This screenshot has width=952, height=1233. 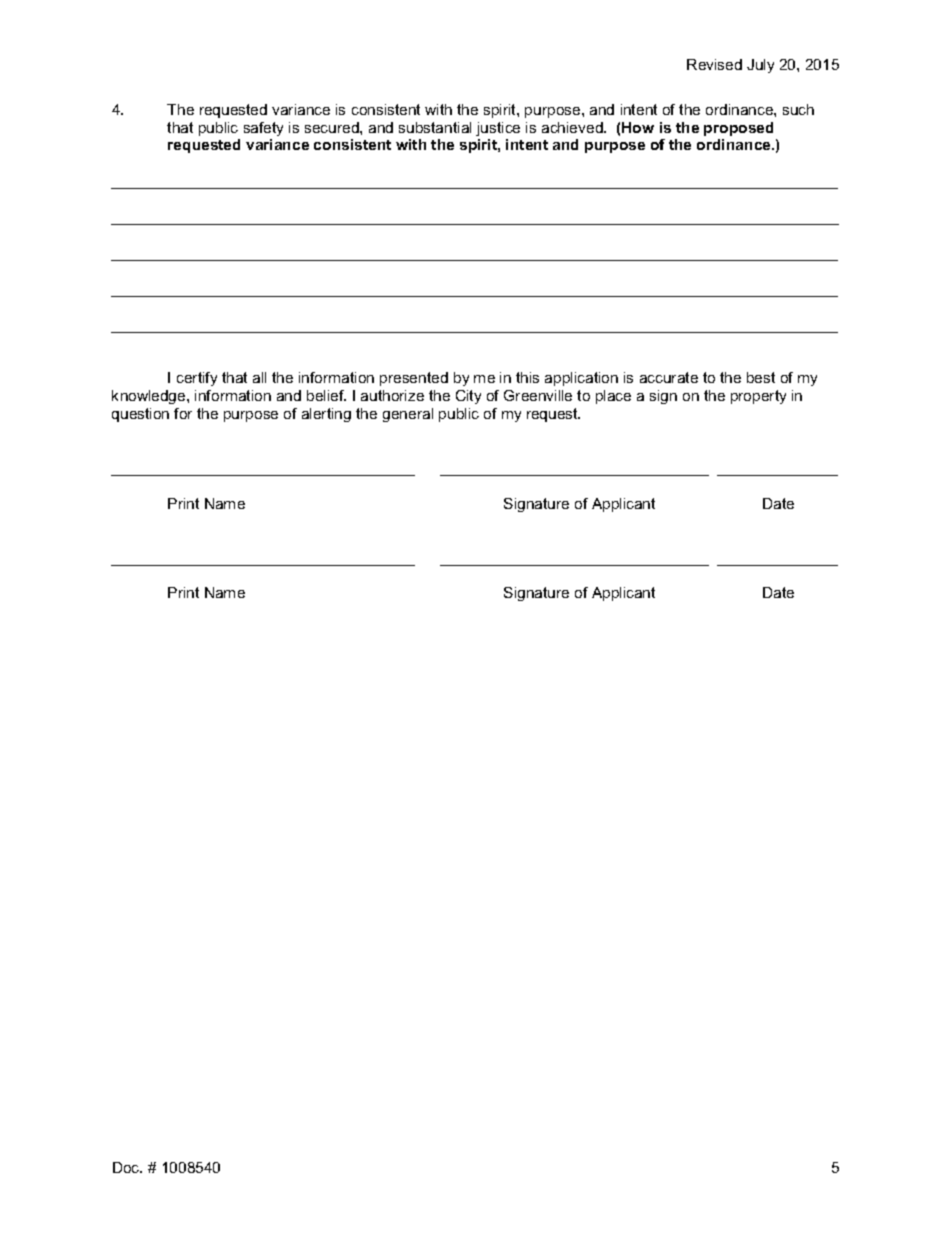 I want to click on question, so click(x=140, y=415).
